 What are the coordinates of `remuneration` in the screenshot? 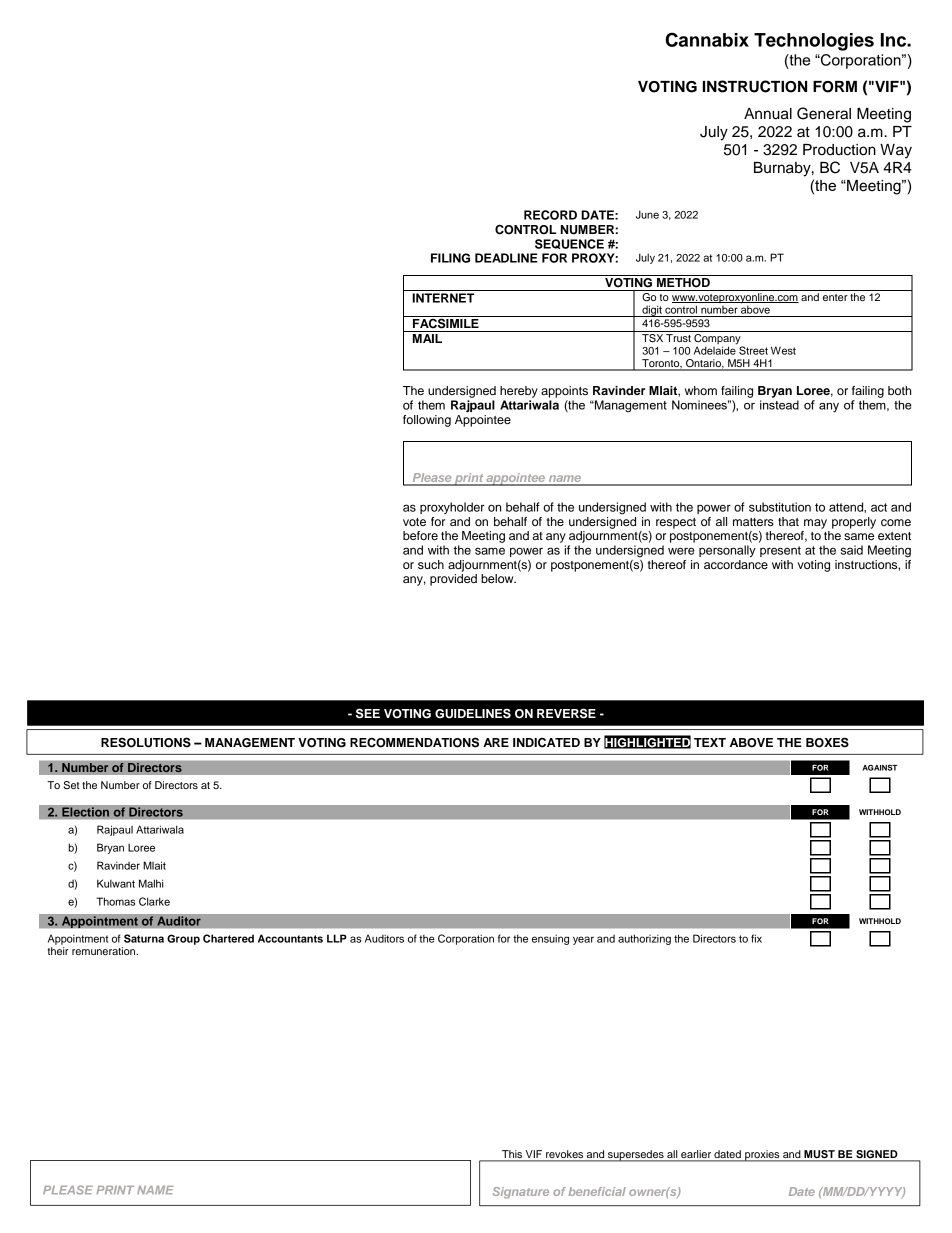 It's located at (104, 951).
